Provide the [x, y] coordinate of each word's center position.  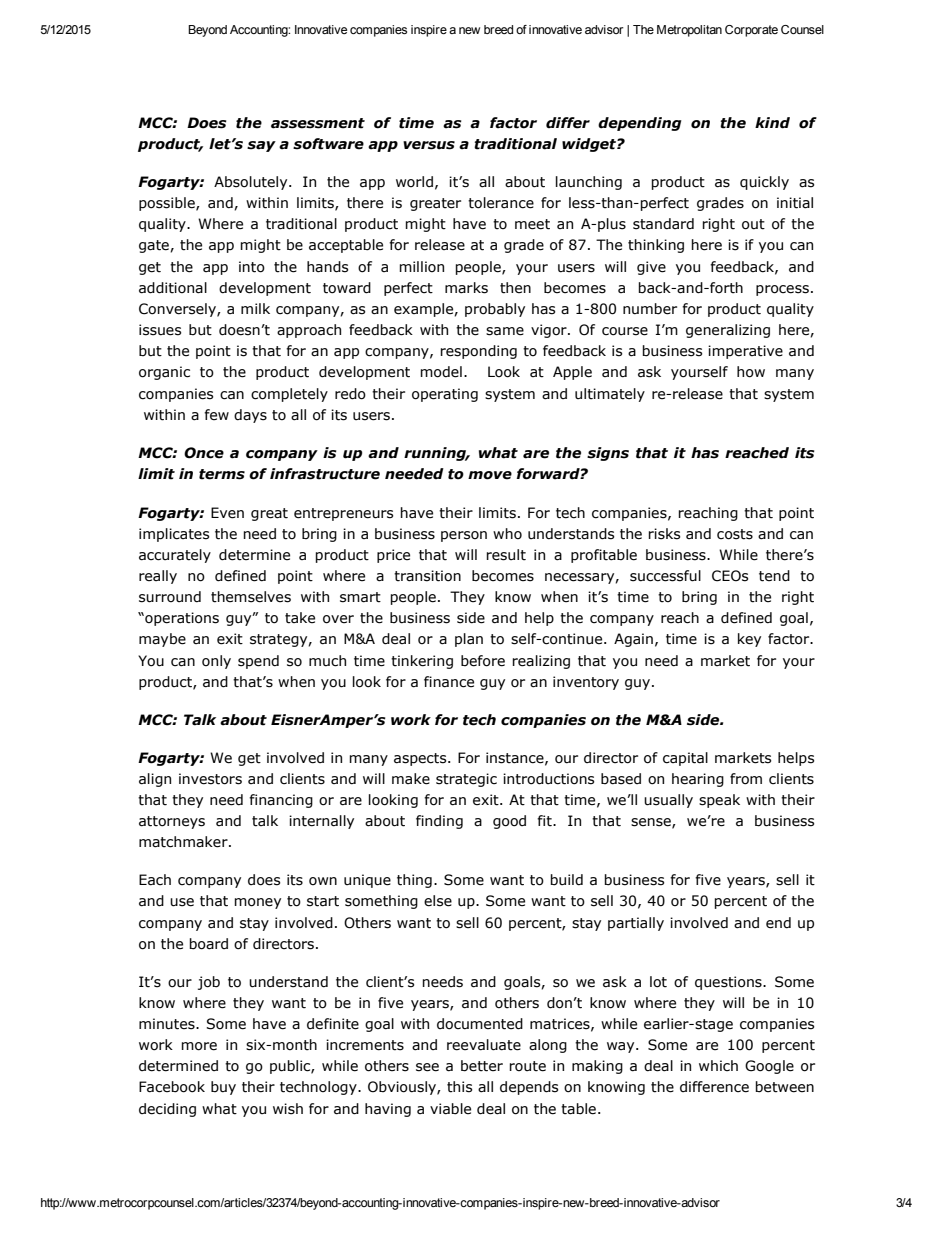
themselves [251, 597]
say [261, 146]
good [509, 822]
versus [429, 145]
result [506, 555]
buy [223, 1088]
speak [719, 801]
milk [255, 308]
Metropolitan [689, 31]
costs [735, 534]
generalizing [728, 331]
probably [495, 310]
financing [281, 801]
